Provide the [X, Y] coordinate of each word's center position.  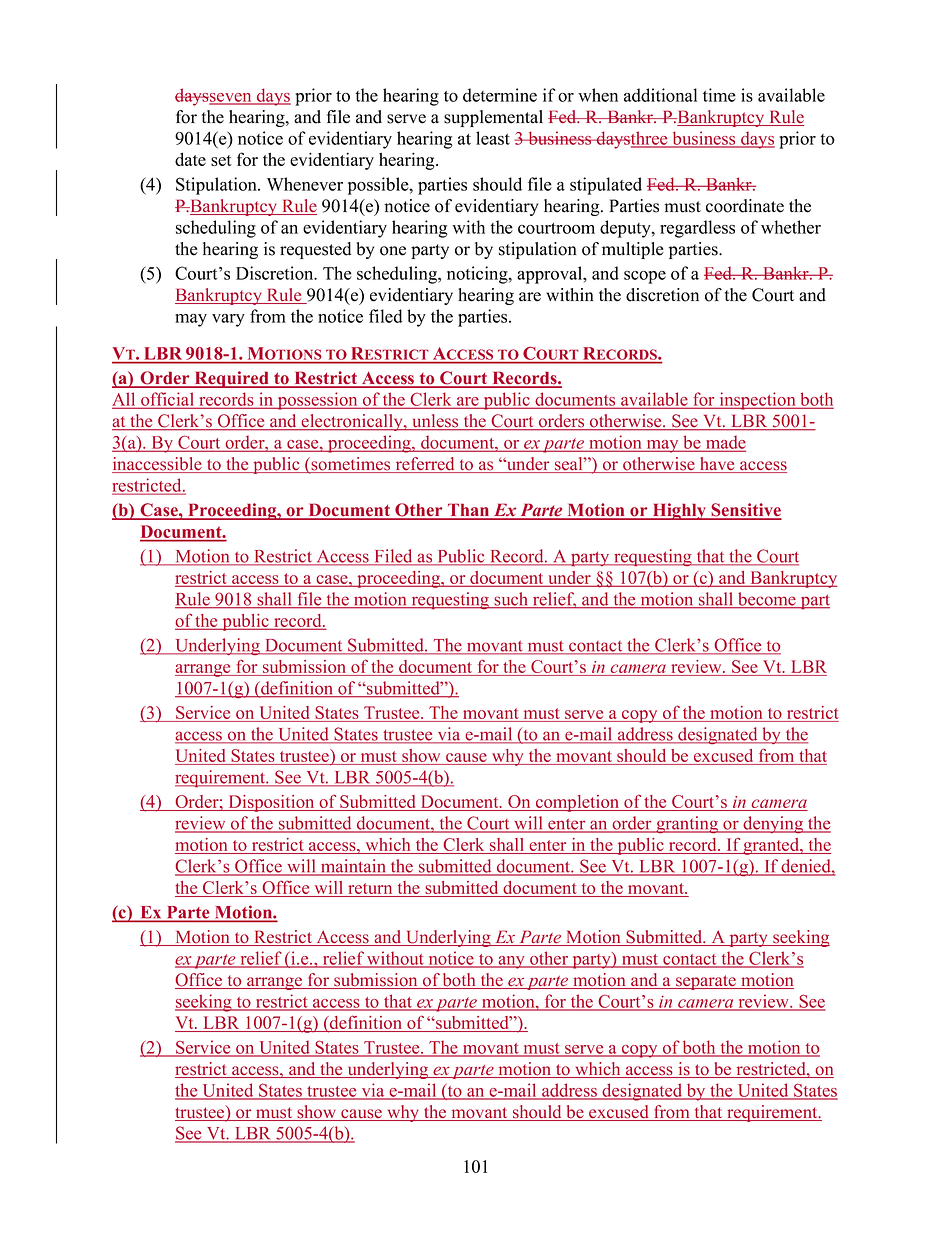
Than [469, 511]
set [221, 160]
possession [317, 401]
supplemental [493, 118]
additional [660, 95]
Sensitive [745, 511]
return [370, 890]
